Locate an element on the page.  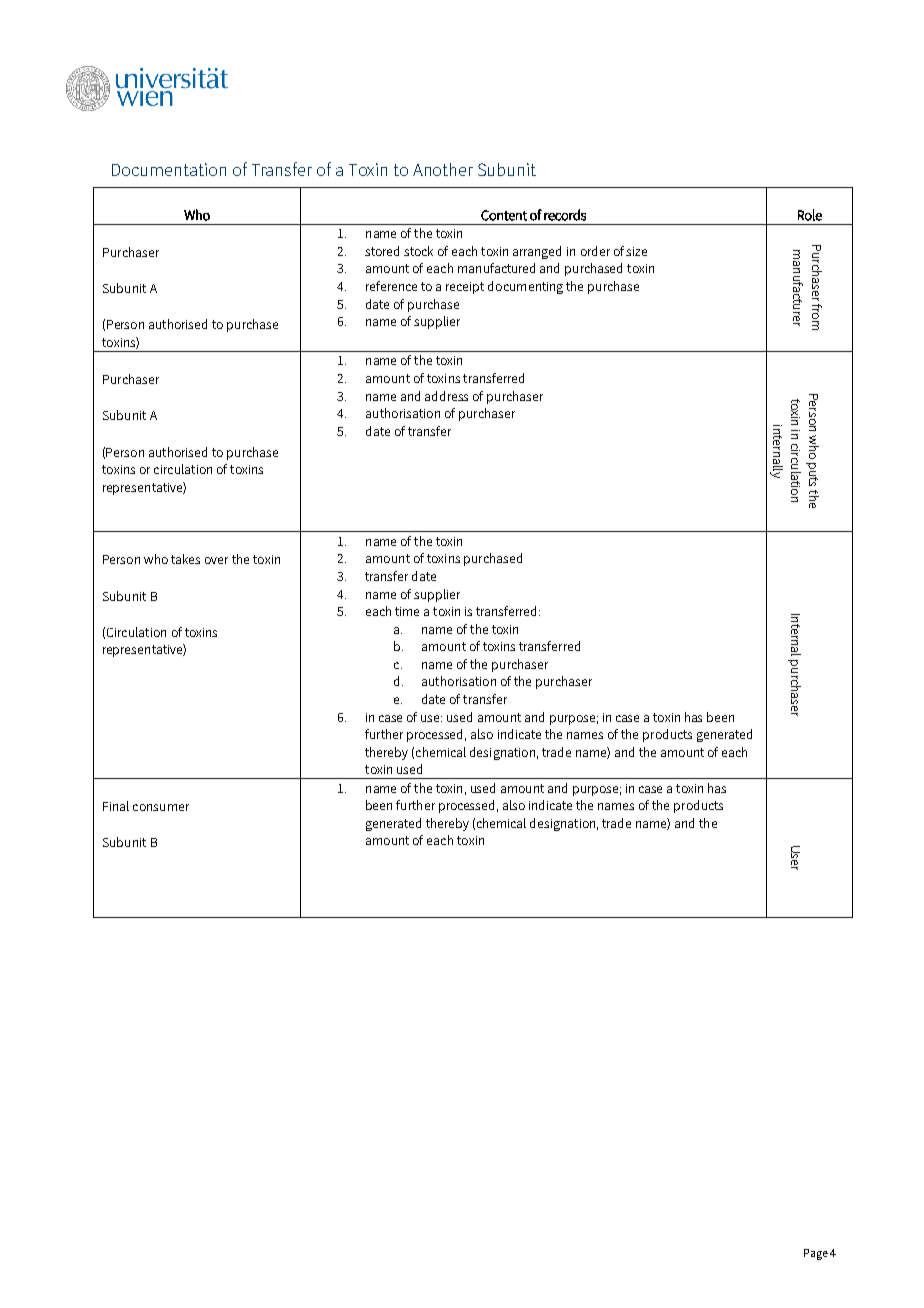
time is located at coordinates (407, 611).
